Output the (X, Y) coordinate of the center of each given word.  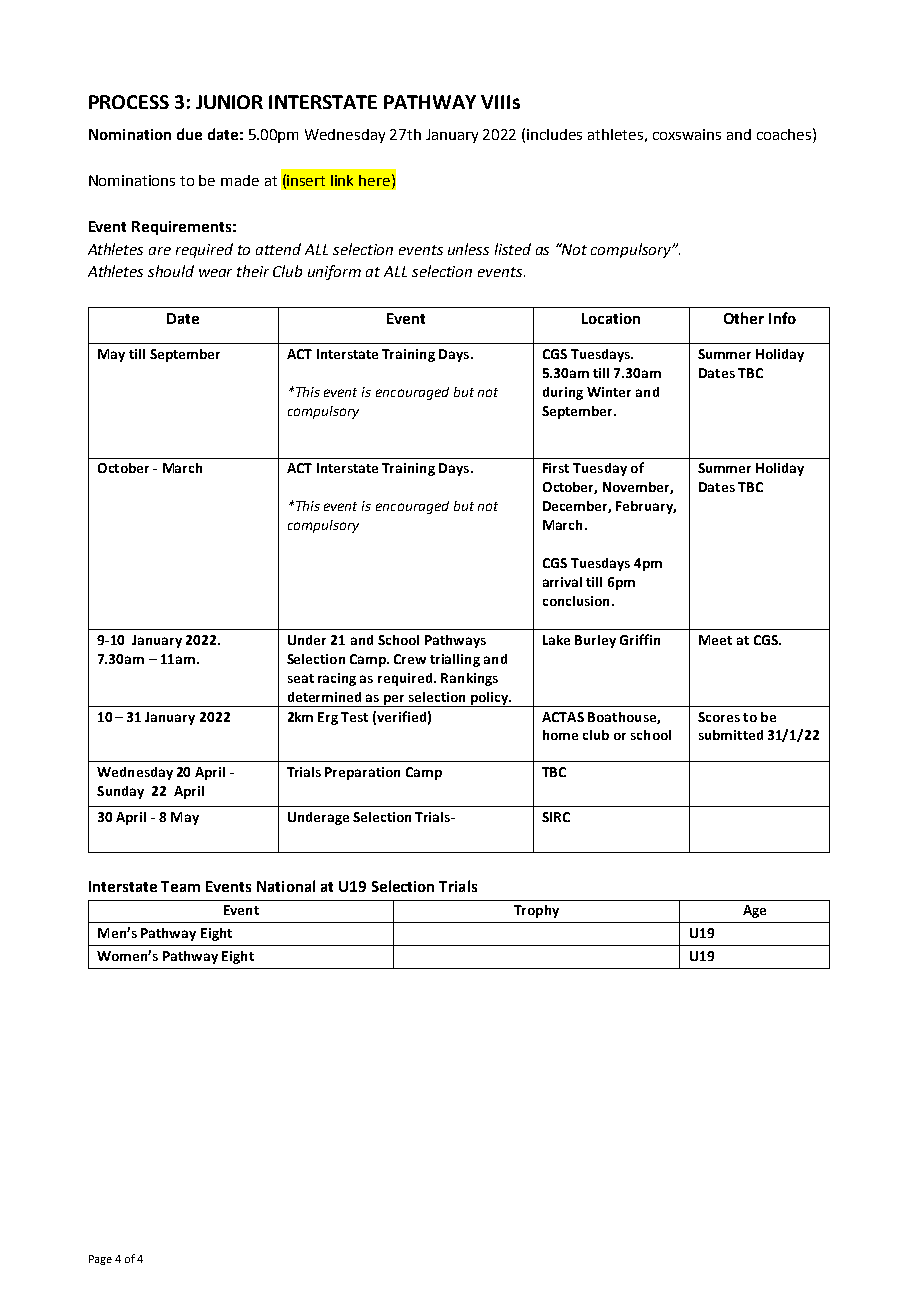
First (556, 468)
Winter (609, 392)
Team (180, 886)
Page (100, 1260)
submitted (731, 735)
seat (301, 678)
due (189, 134)
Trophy (536, 911)
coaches (785, 134)
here (376, 180)
